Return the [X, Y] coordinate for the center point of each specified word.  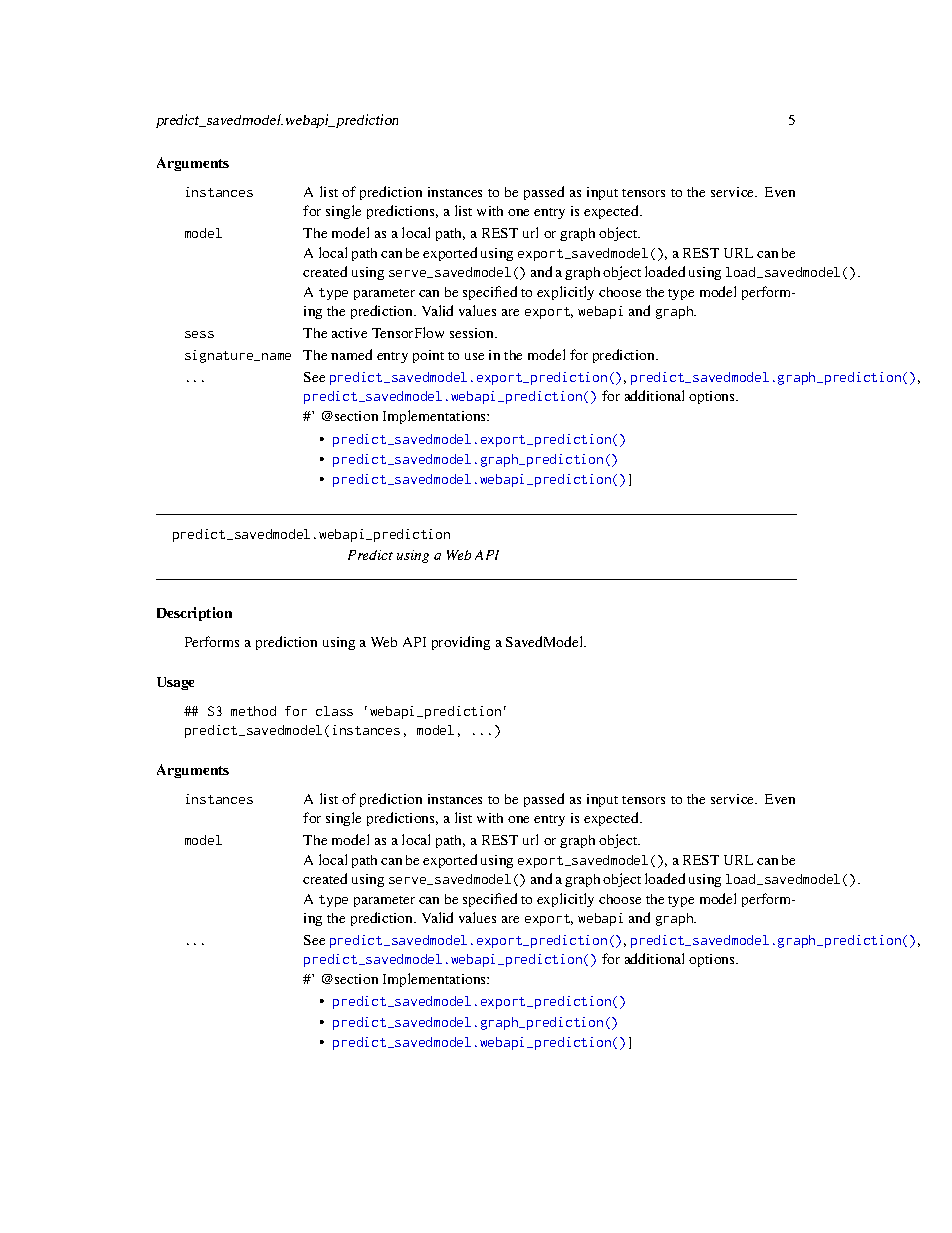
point [428, 356]
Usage [175, 683]
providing [461, 643]
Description [194, 614]
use [474, 356]
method [253, 711]
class [334, 711]
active [349, 333]
